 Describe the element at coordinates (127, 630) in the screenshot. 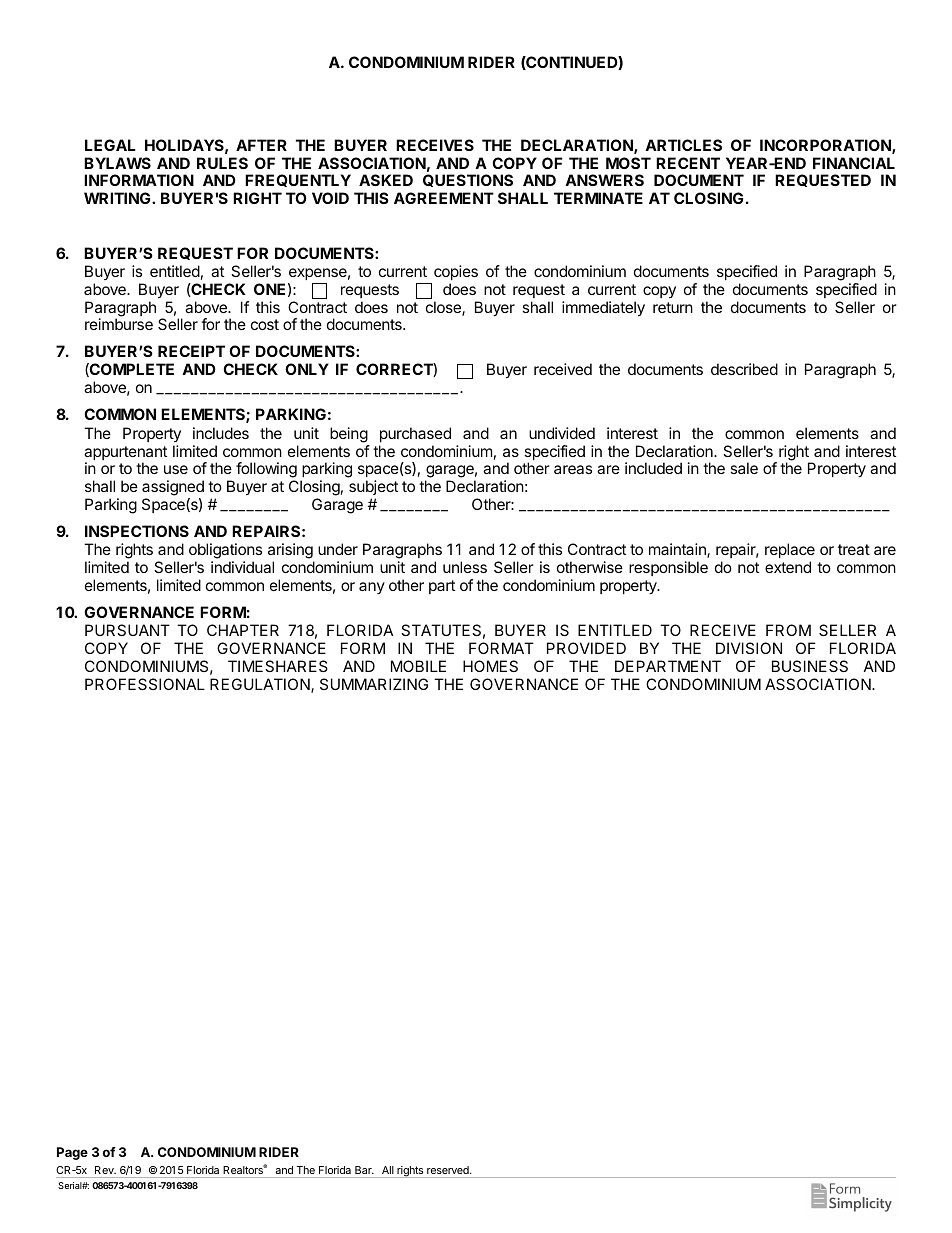

I see `PURSUANT` at that location.
